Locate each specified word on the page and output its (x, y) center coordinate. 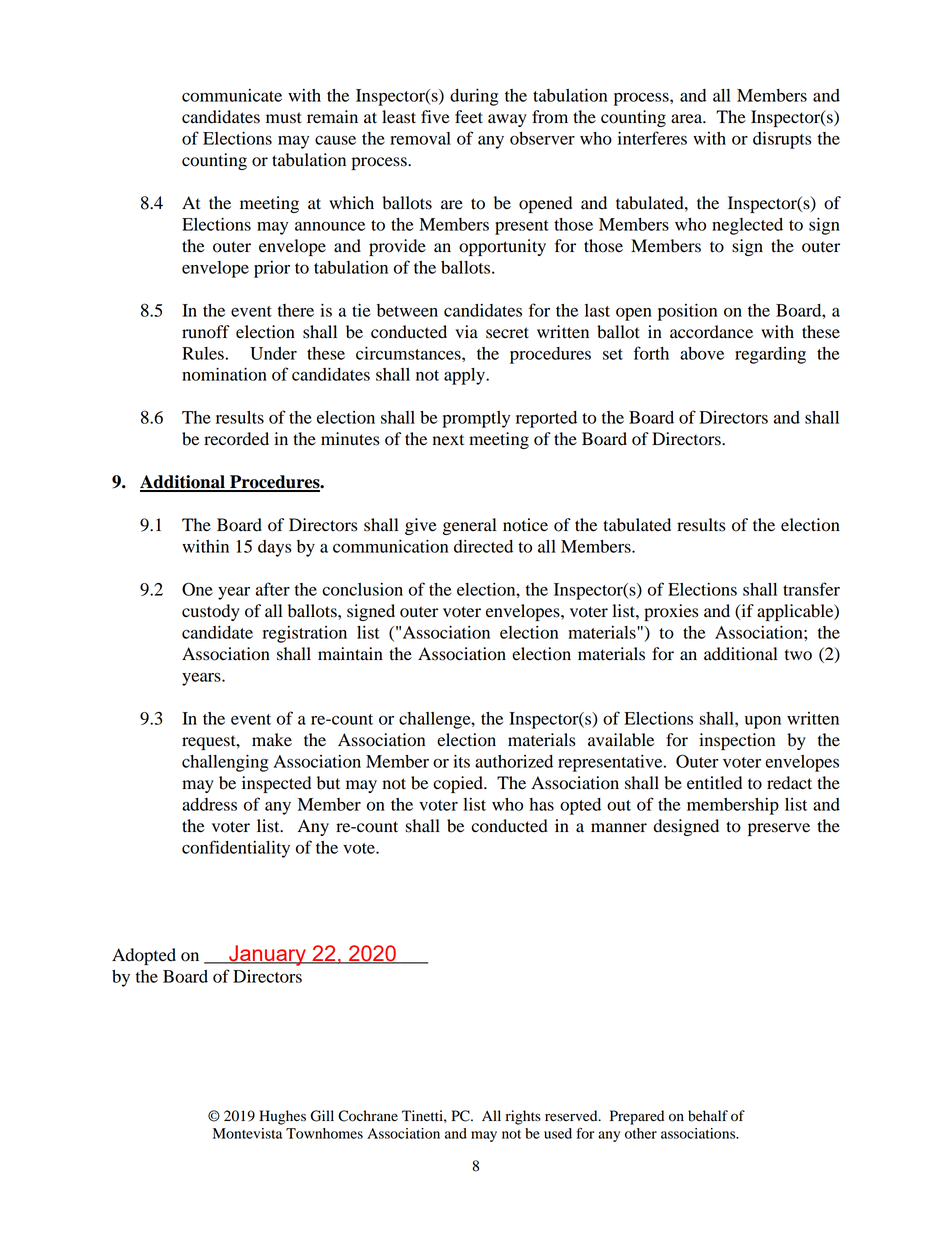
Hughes (282, 1117)
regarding (770, 355)
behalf (708, 1116)
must (284, 118)
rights (523, 1117)
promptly (476, 419)
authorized (514, 761)
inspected (276, 784)
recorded (236, 439)
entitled (714, 783)
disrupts (782, 140)
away (507, 120)
